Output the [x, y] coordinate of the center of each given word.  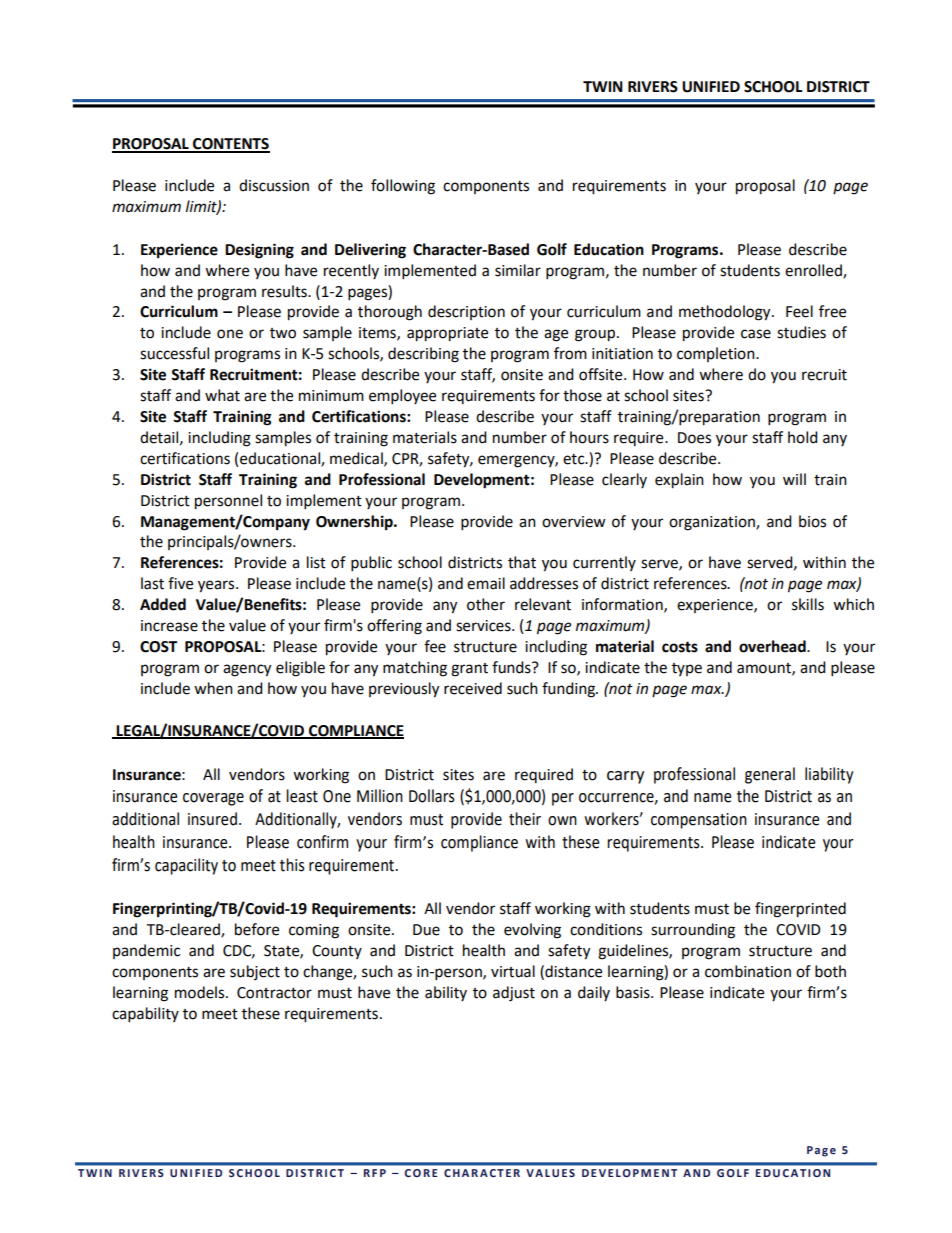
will [794, 479]
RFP [375, 1173]
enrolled [814, 271]
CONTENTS [230, 145]
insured [212, 819]
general [770, 775]
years [217, 586]
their [525, 819]
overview [574, 522]
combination [748, 971]
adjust [514, 994]
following [403, 187]
